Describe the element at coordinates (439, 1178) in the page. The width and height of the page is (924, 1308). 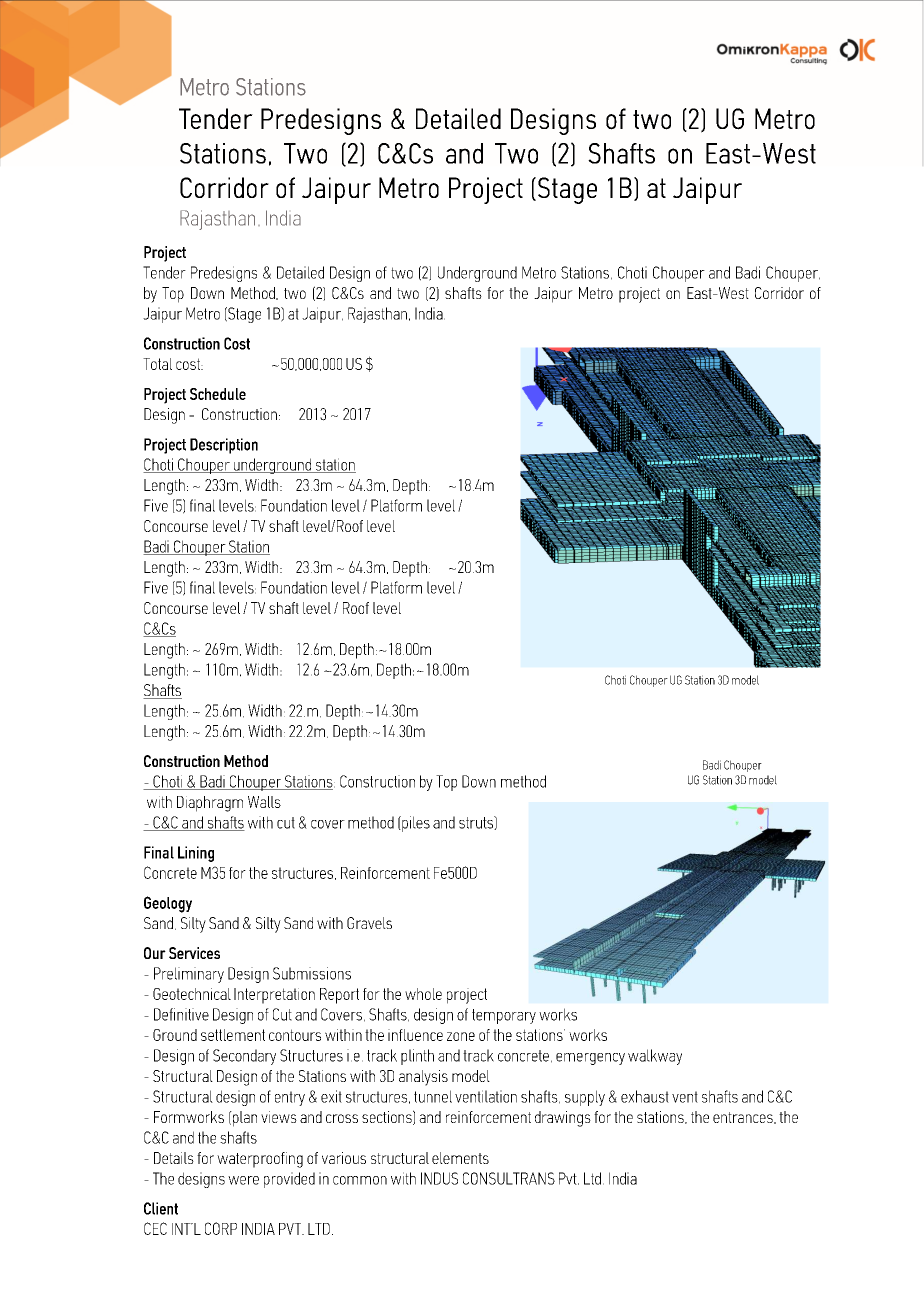
I see `INDUS` at that location.
